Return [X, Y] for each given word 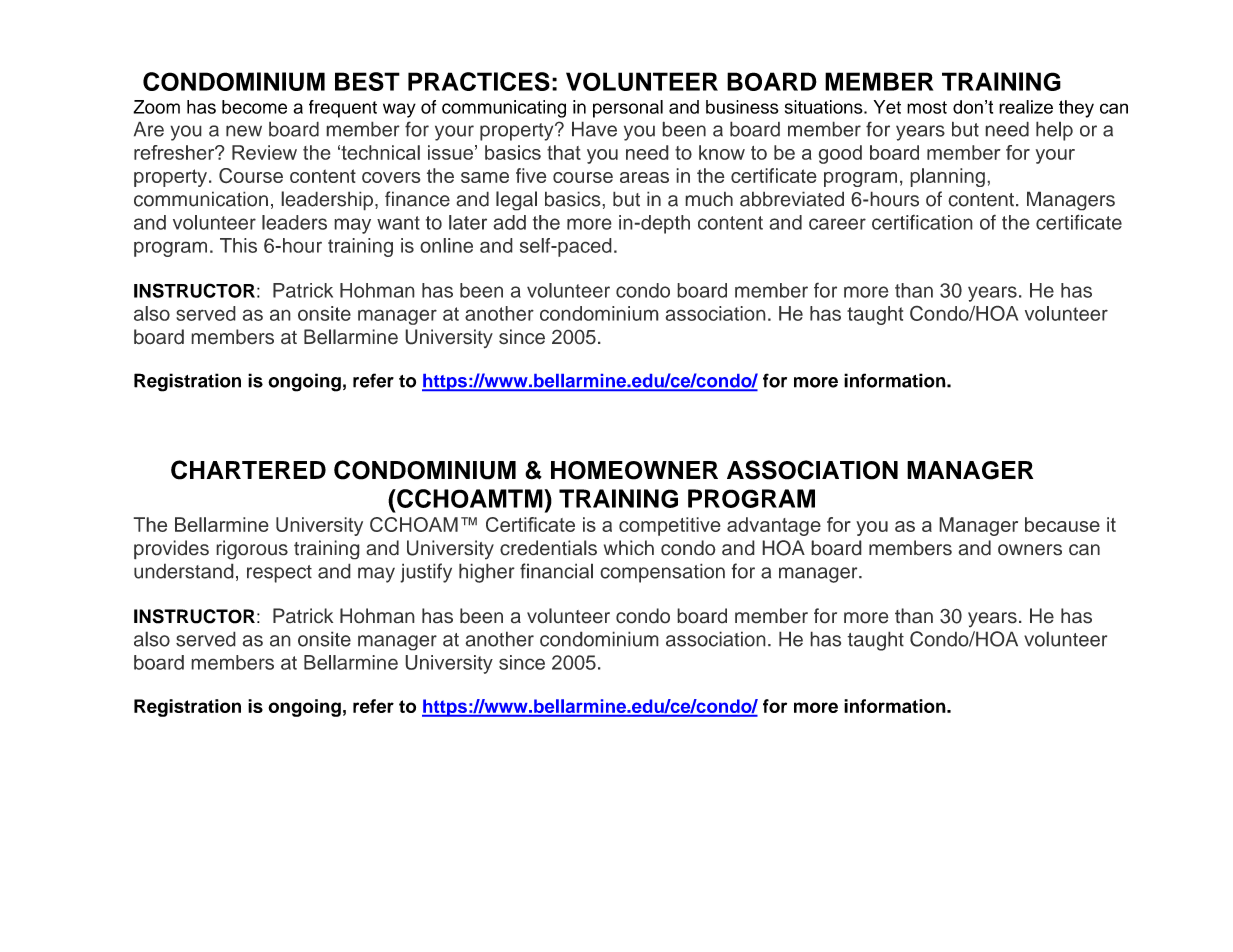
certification [922, 222]
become [254, 107]
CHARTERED [248, 470]
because [1062, 524]
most [927, 107]
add [509, 222]
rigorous [252, 550]
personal [628, 109]
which [629, 548]
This [238, 245]
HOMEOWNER [634, 470]
